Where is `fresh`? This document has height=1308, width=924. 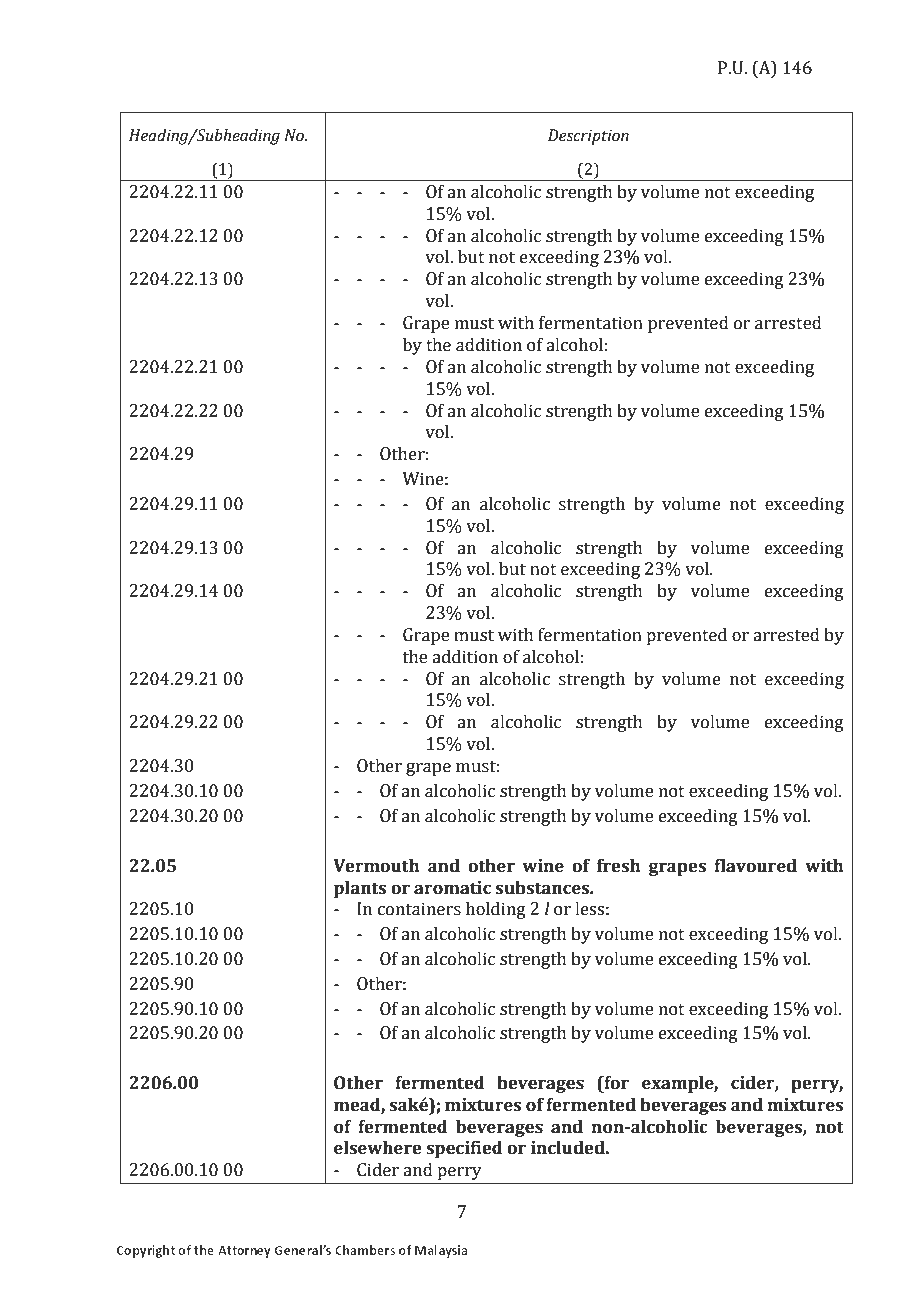
fresh is located at coordinates (619, 866).
